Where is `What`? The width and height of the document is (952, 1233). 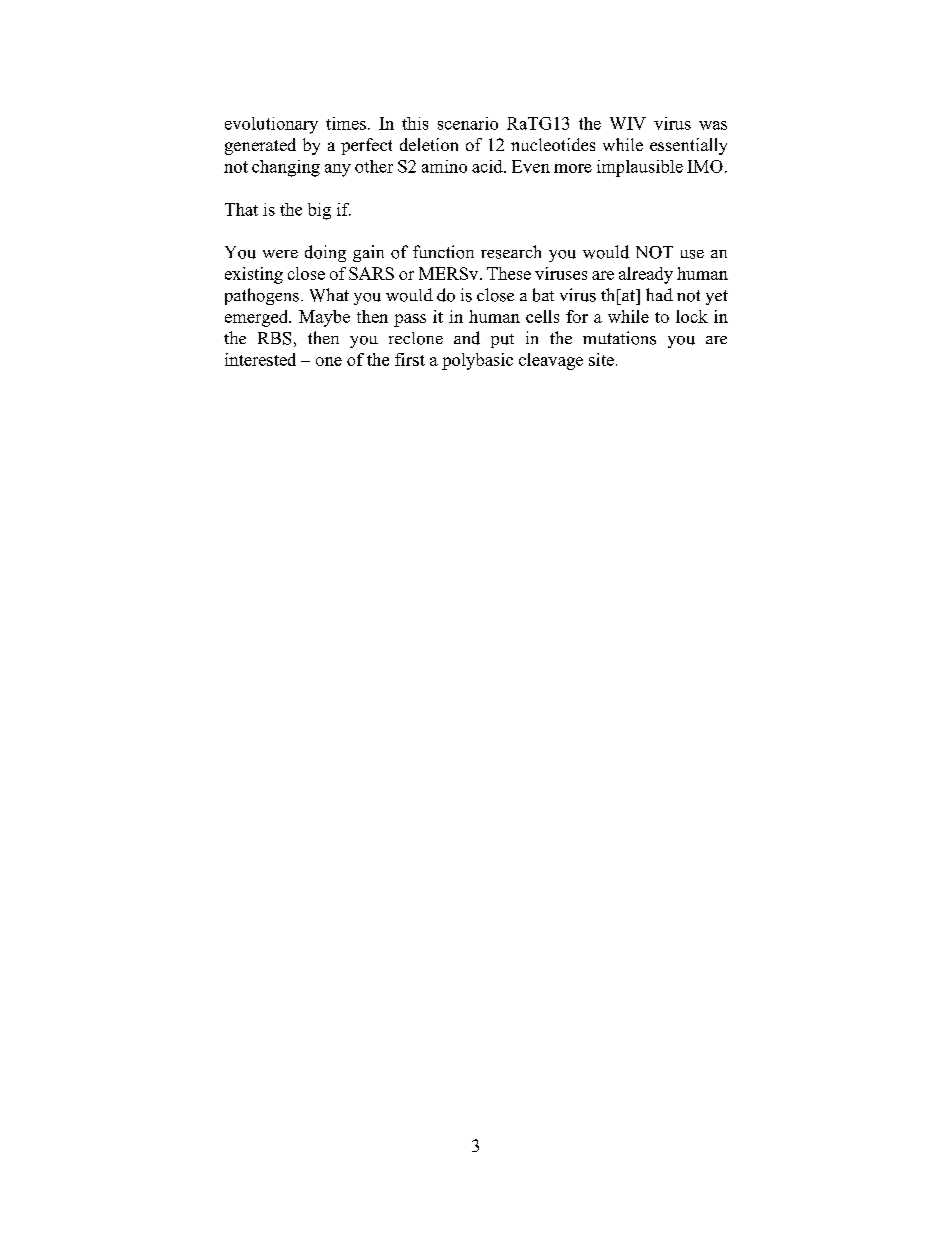
What is located at coordinates (329, 295).
